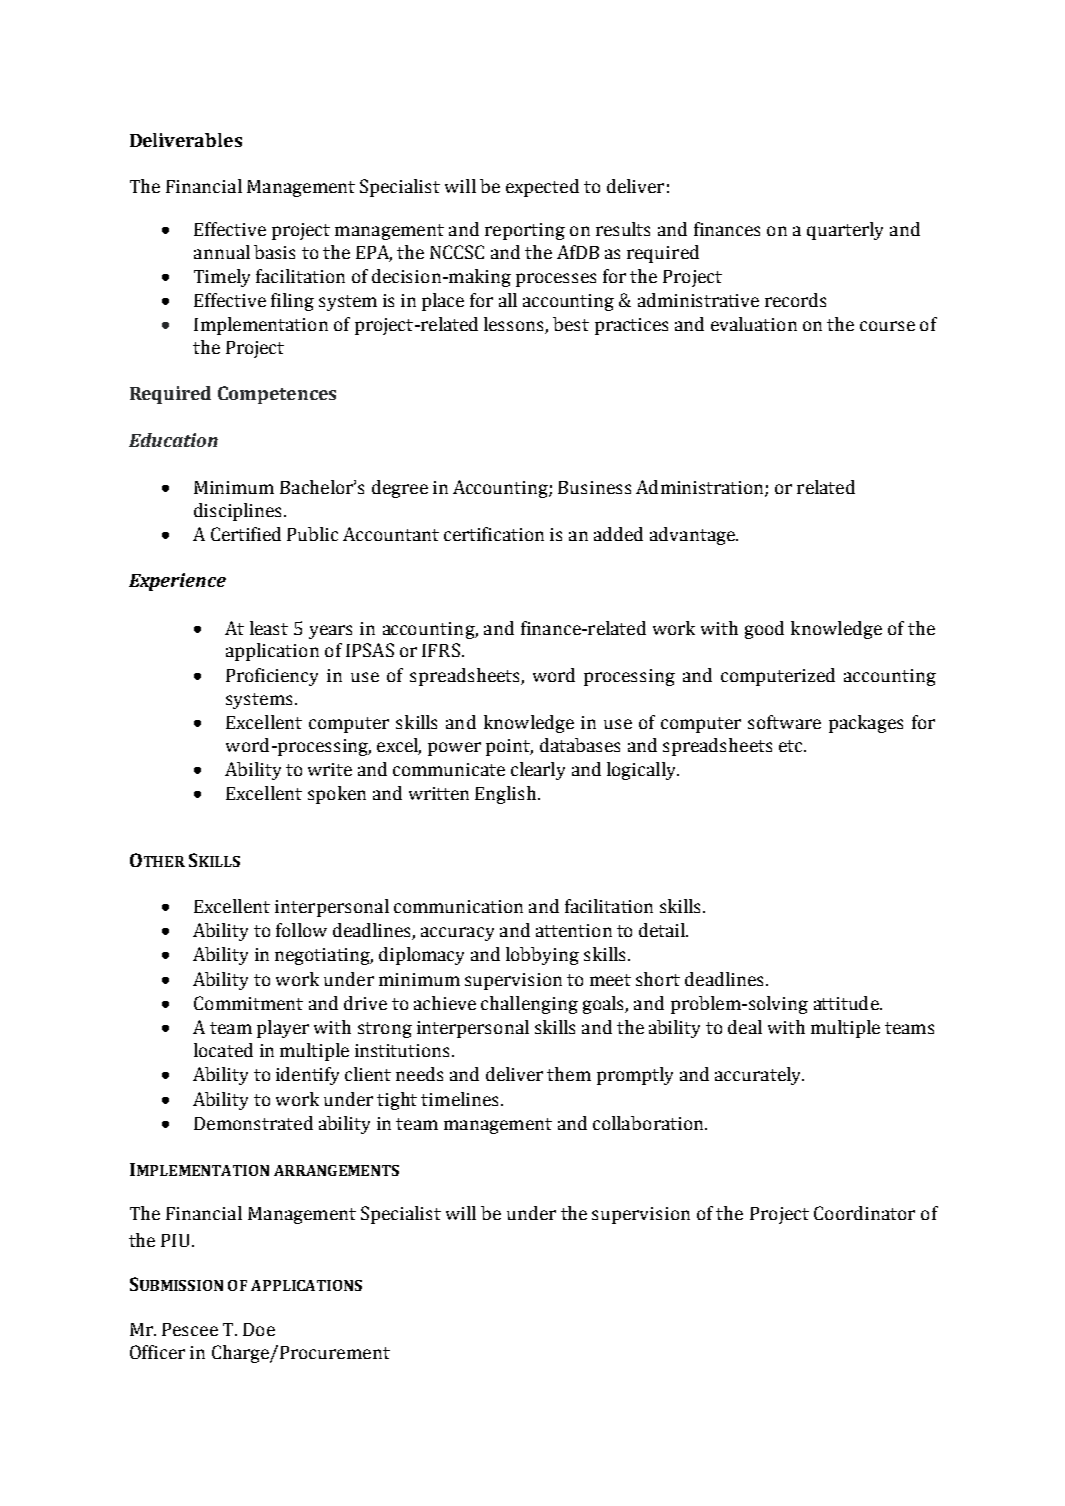 This screenshot has height=1506, width=1065. I want to click on etc, so click(792, 746).
